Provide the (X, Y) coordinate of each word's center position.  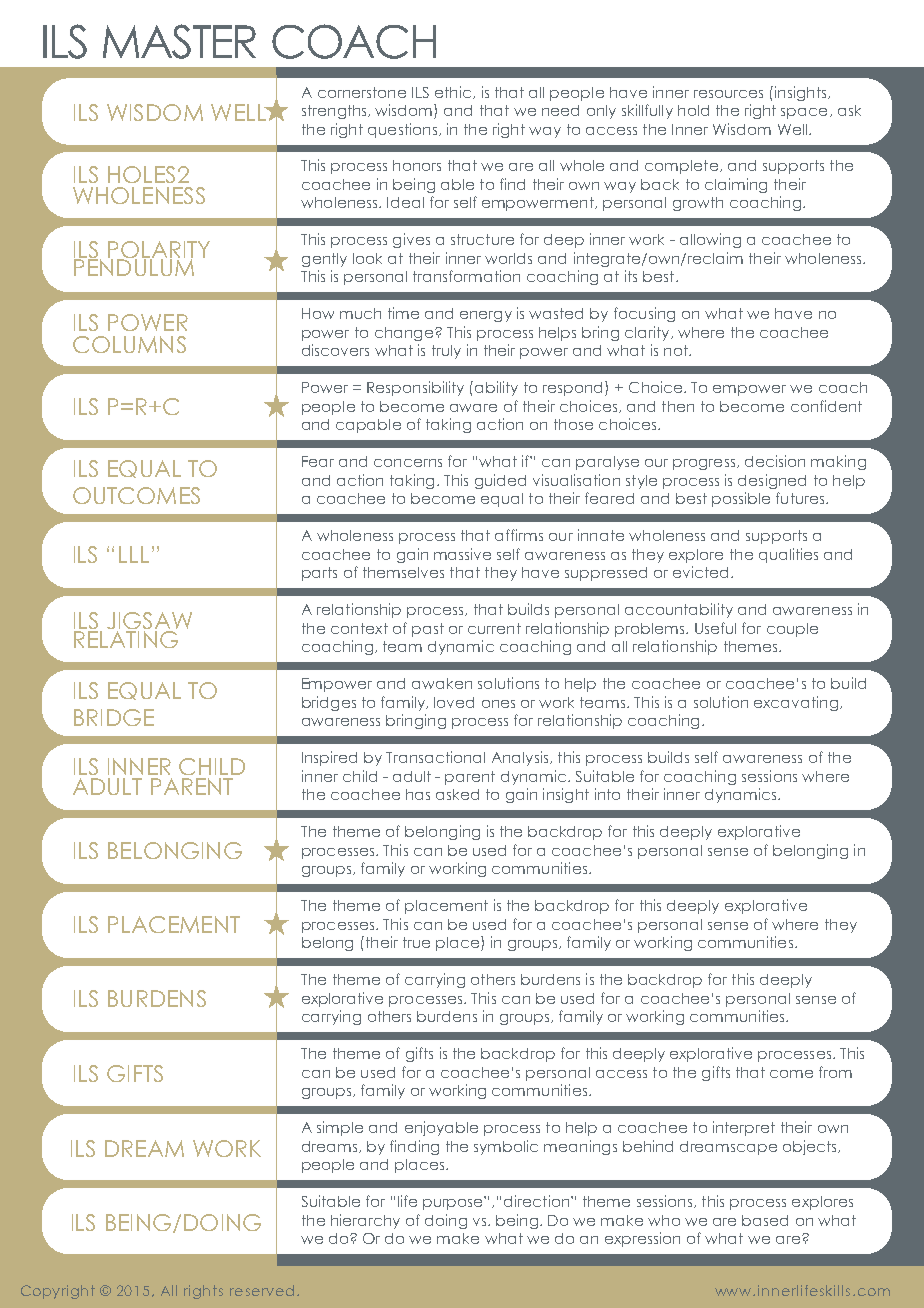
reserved (262, 1290)
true (416, 942)
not (677, 350)
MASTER (179, 41)
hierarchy (365, 1221)
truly (446, 352)
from (835, 1072)
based (765, 1220)
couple (792, 630)
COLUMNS (129, 344)
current (494, 628)
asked (457, 794)
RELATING (126, 638)
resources (728, 94)
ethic (454, 92)
